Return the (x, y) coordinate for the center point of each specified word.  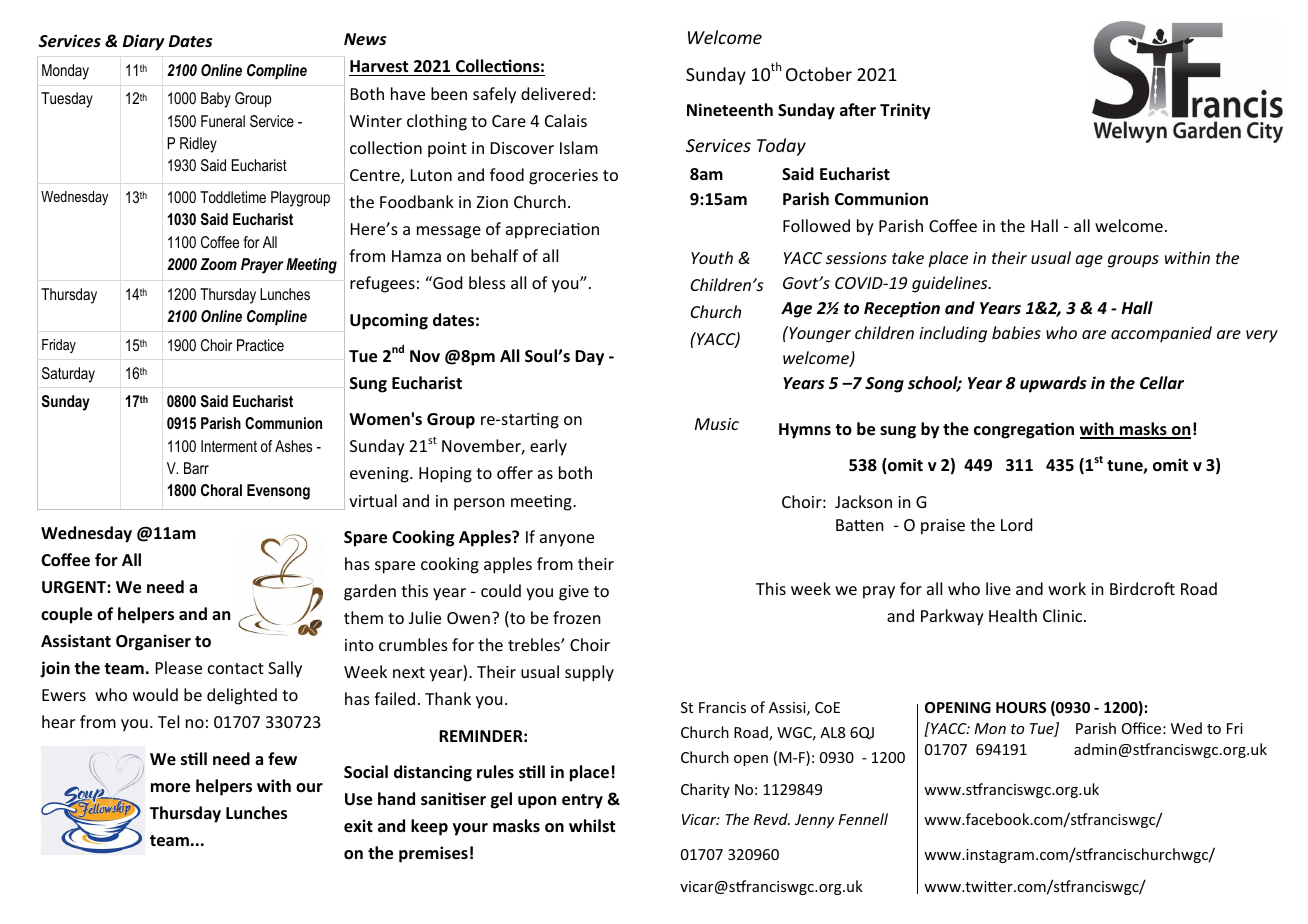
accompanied (1161, 334)
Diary (144, 42)
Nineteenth (730, 110)
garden (370, 592)
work (1067, 588)
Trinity (905, 111)
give (574, 593)
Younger (819, 334)
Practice (260, 345)
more (170, 788)
